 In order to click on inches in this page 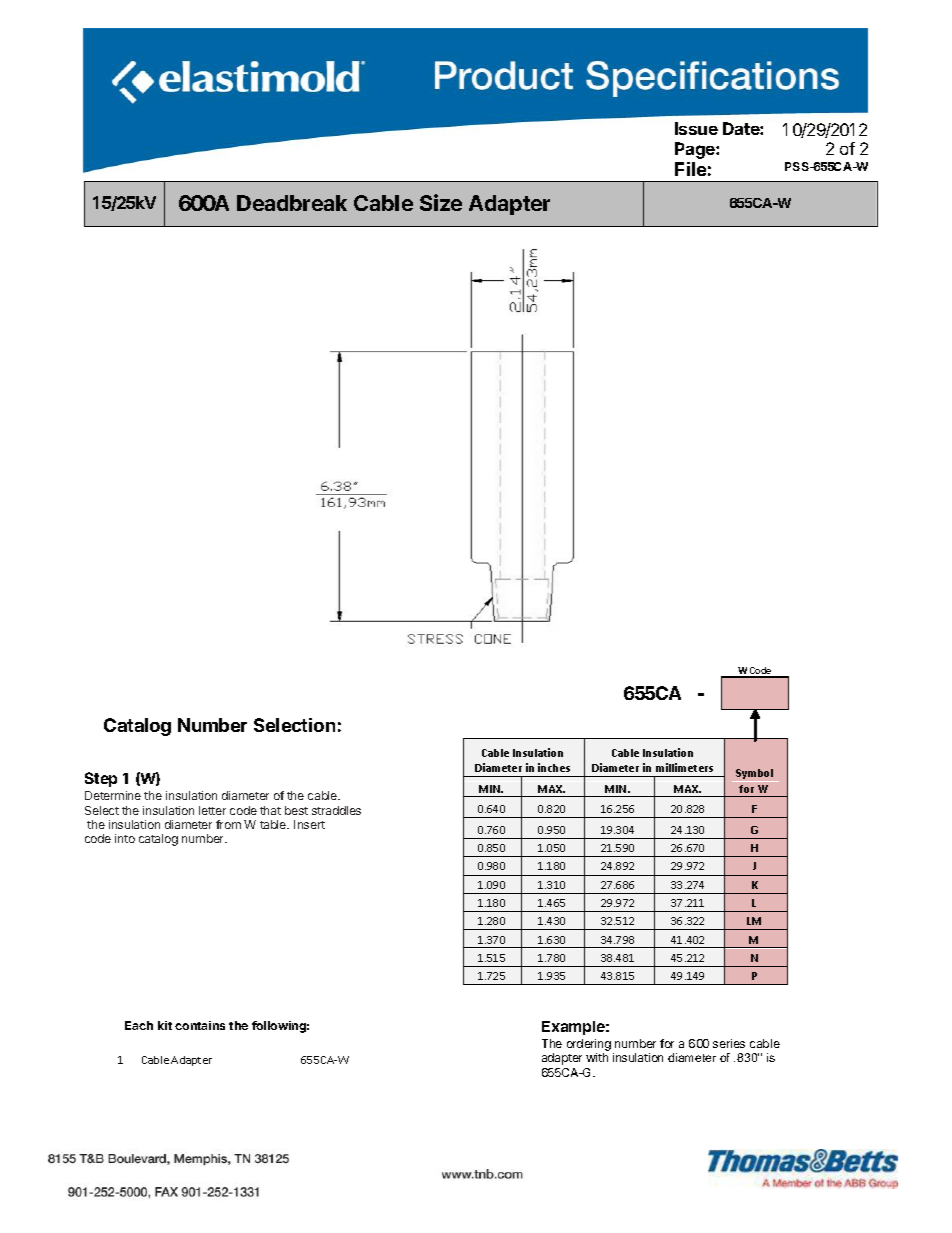, I will do `click(554, 767)`.
